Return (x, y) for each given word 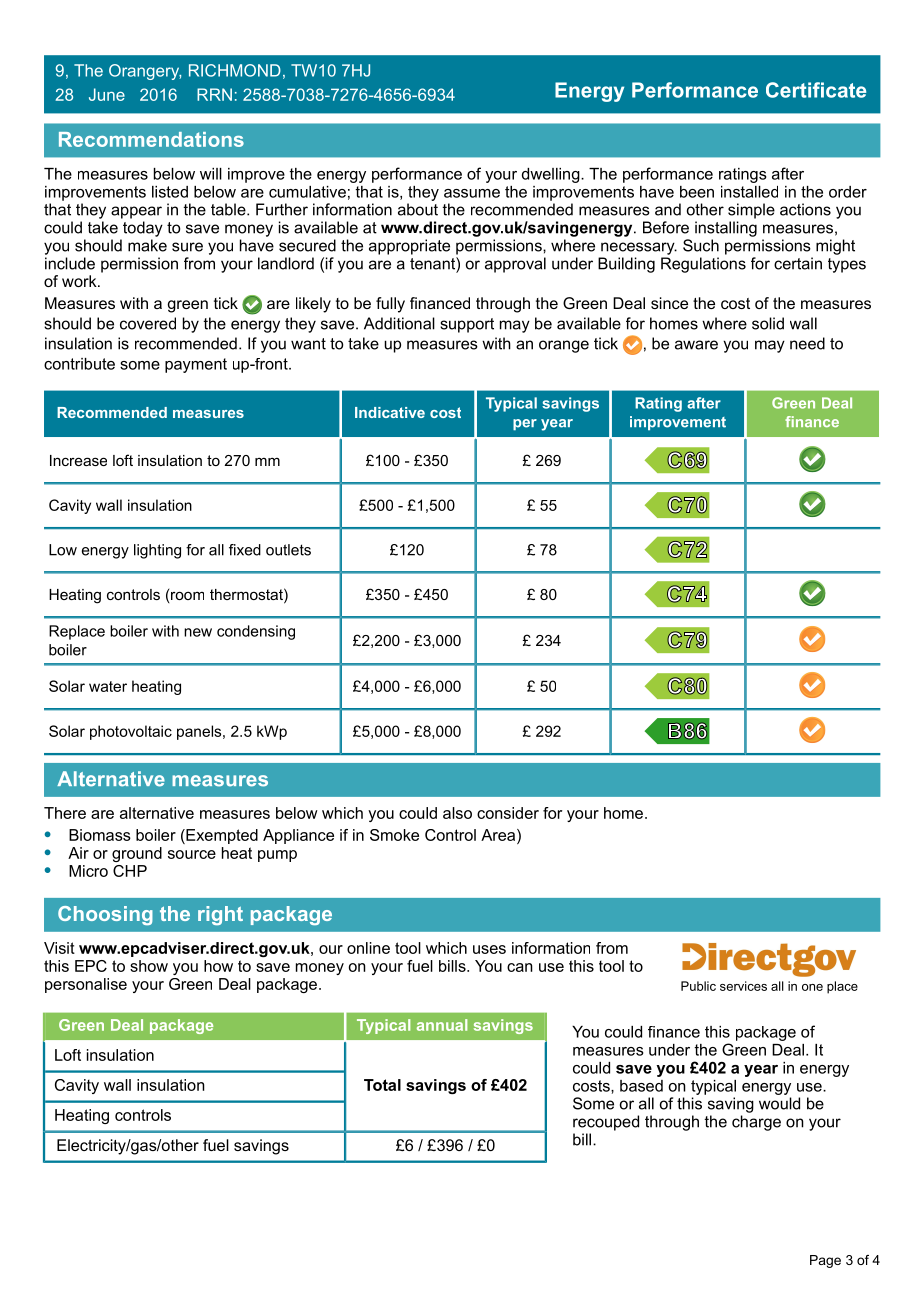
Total (382, 1085)
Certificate (816, 90)
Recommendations (151, 139)
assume (472, 193)
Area (499, 836)
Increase (78, 460)
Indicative (390, 412)
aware (696, 345)
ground (137, 854)
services (743, 986)
